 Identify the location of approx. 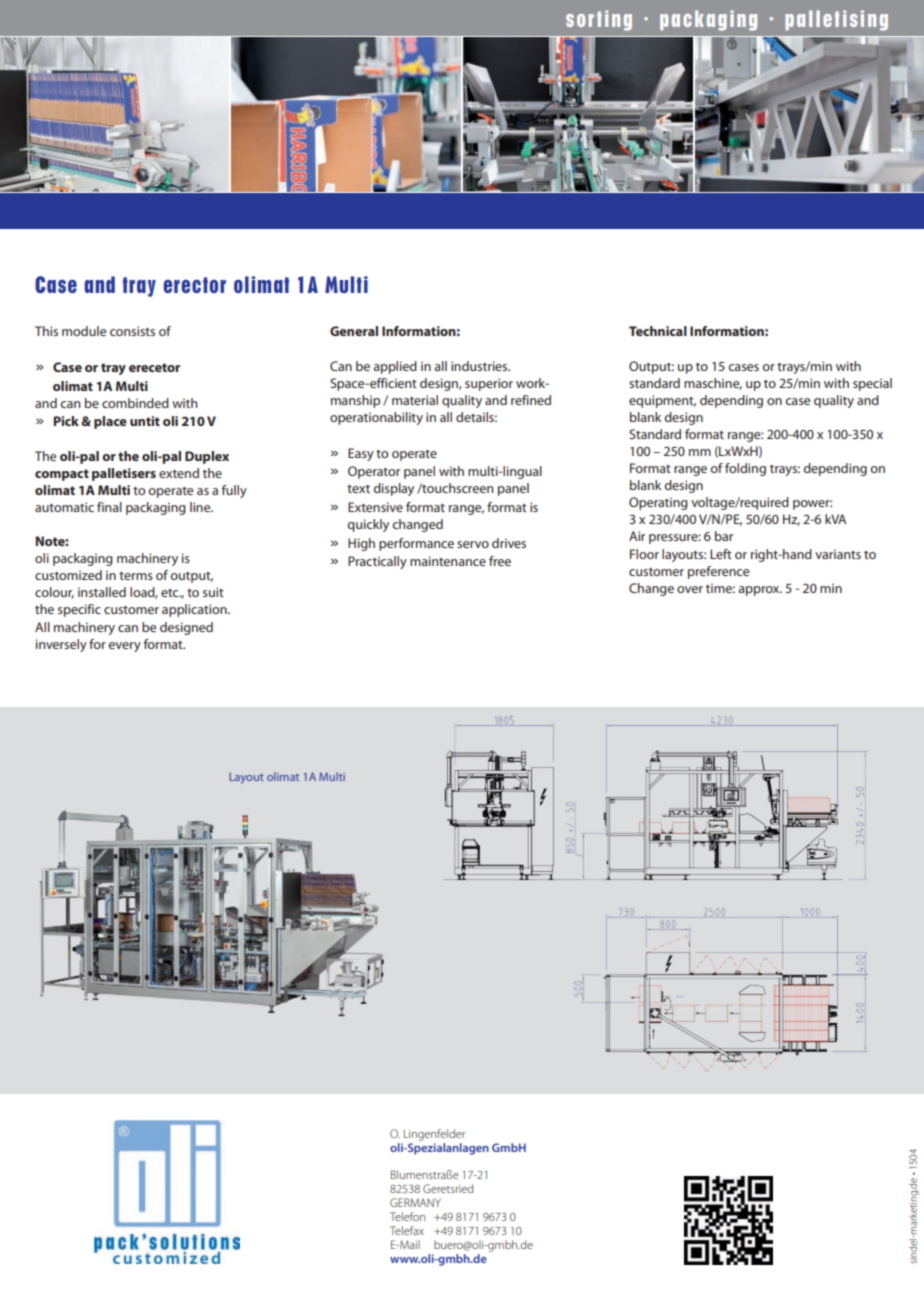
(760, 591).
